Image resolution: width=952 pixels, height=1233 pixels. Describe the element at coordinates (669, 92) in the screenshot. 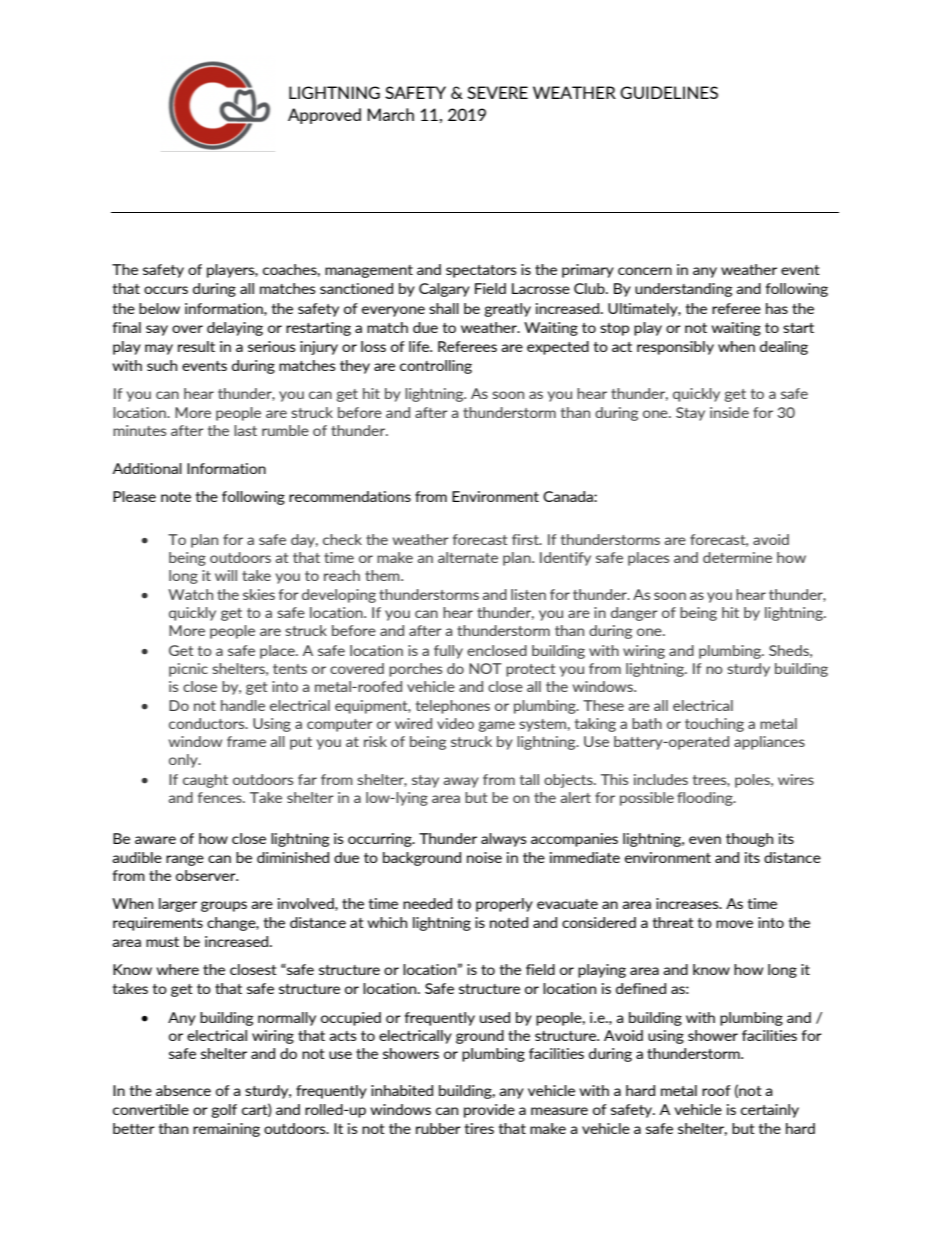

I see `GUIDELINES` at that location.
